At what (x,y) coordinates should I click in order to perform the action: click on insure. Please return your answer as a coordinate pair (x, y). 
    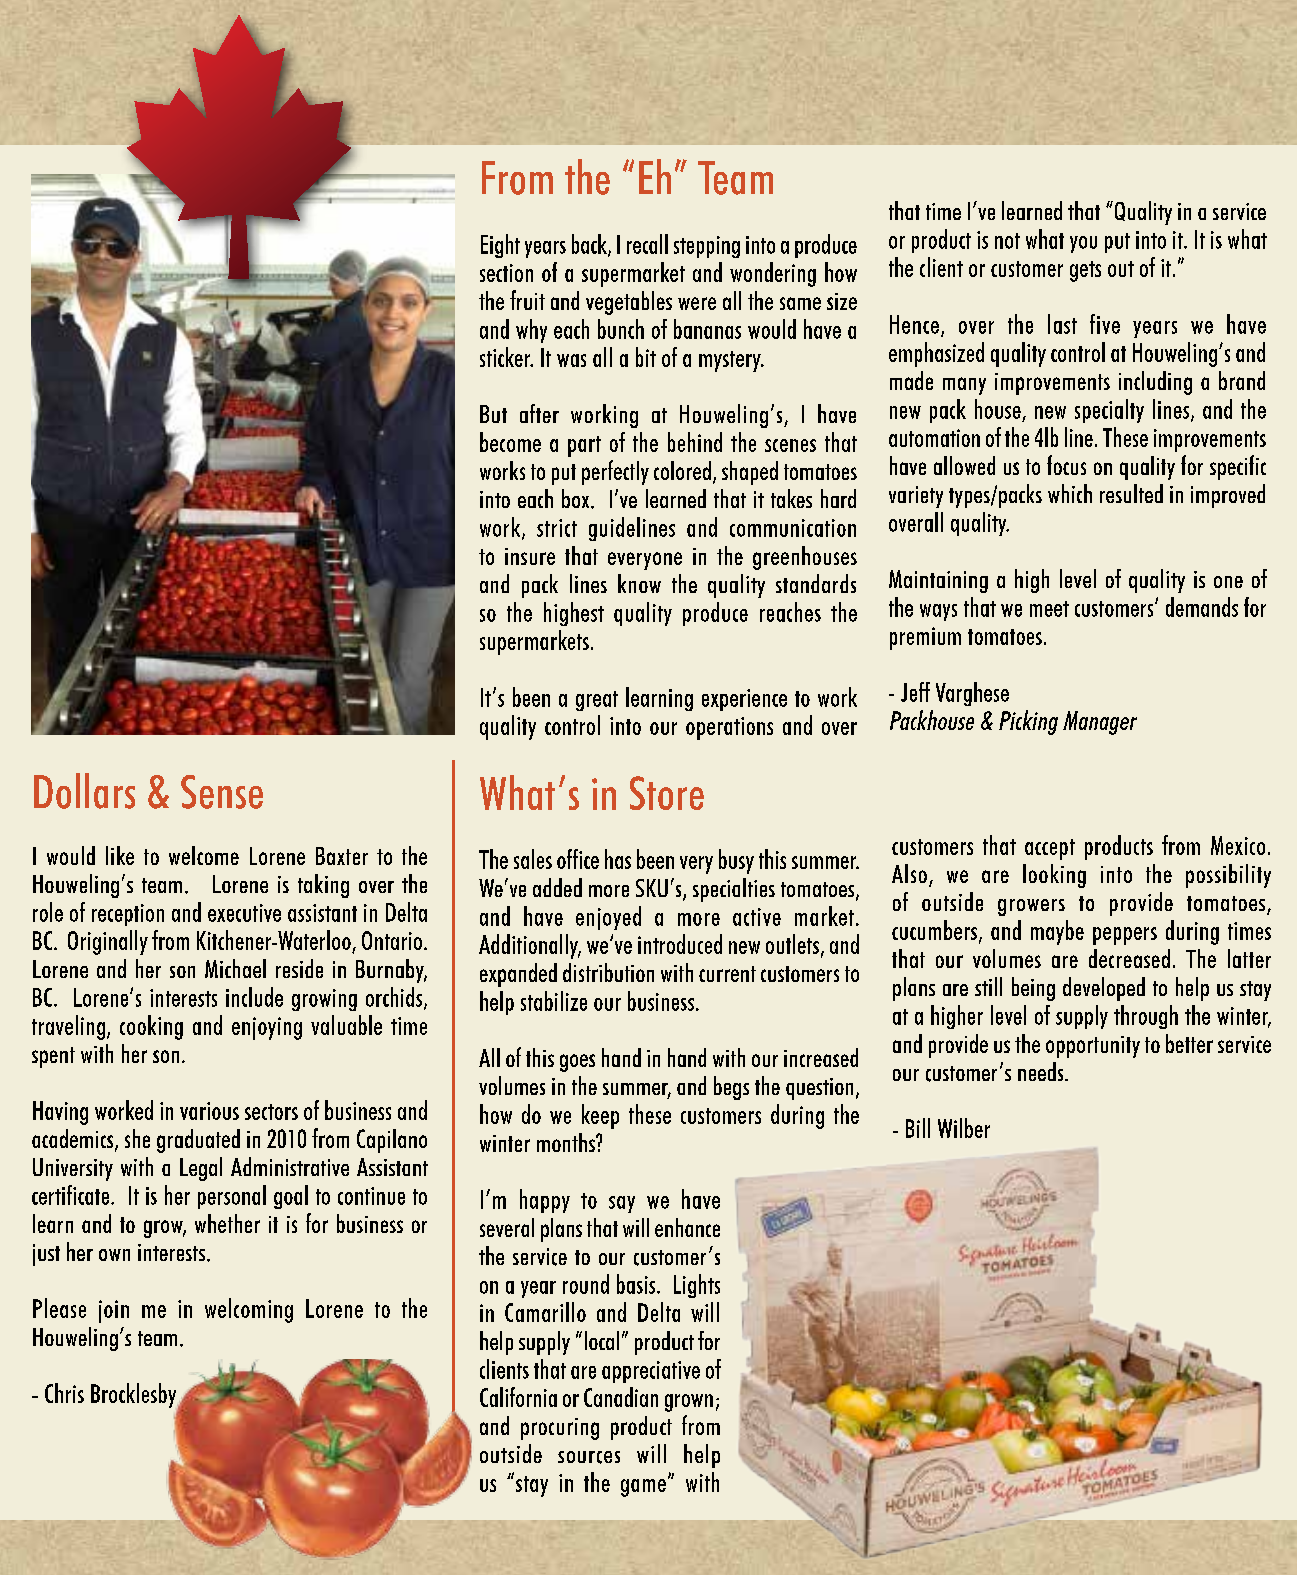
    Looking at the image, I should click on (530, 556).
